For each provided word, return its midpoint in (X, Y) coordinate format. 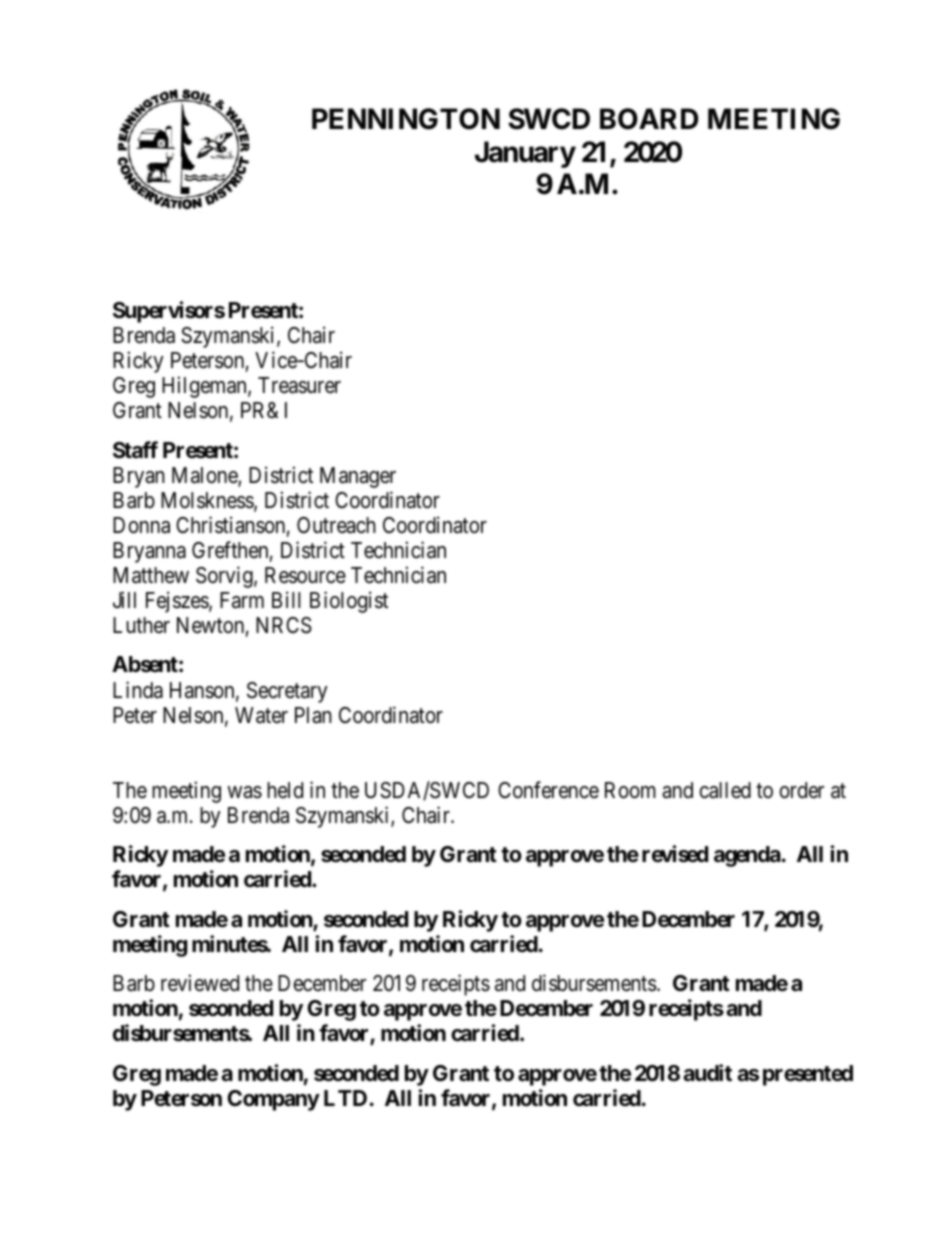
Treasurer (299, 385)
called (725, 790)
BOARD (649, 119)
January (525, 154)
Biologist (349, 602)
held (285, 790)
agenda (747, 856)
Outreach (336, 525)
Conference (548, 790)
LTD (345, 1098)
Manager (358, 477)
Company (273, 1100)
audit (707, 1073)
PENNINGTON (406, 119)
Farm (242, 600)
